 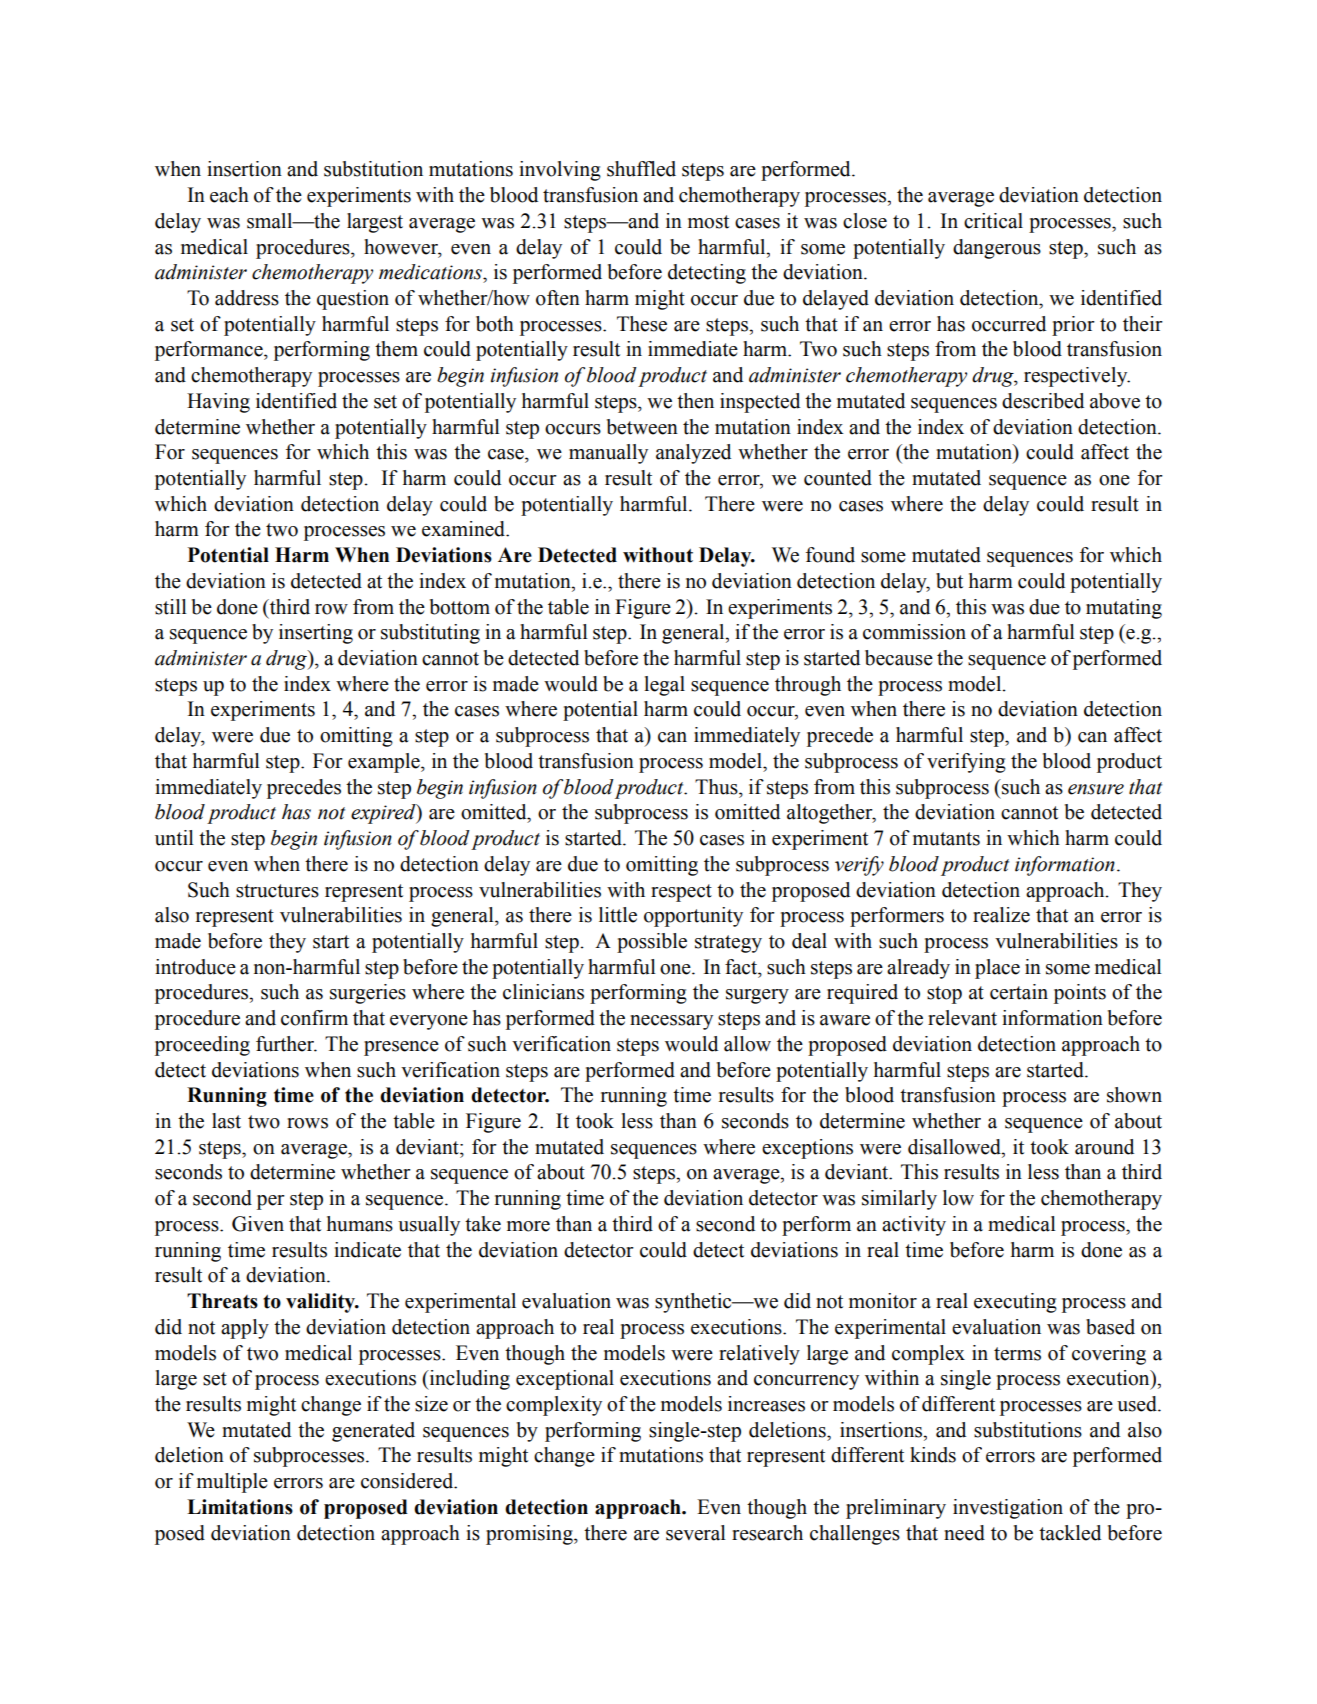 I want to click on critical, so click(x=993, y=221).
